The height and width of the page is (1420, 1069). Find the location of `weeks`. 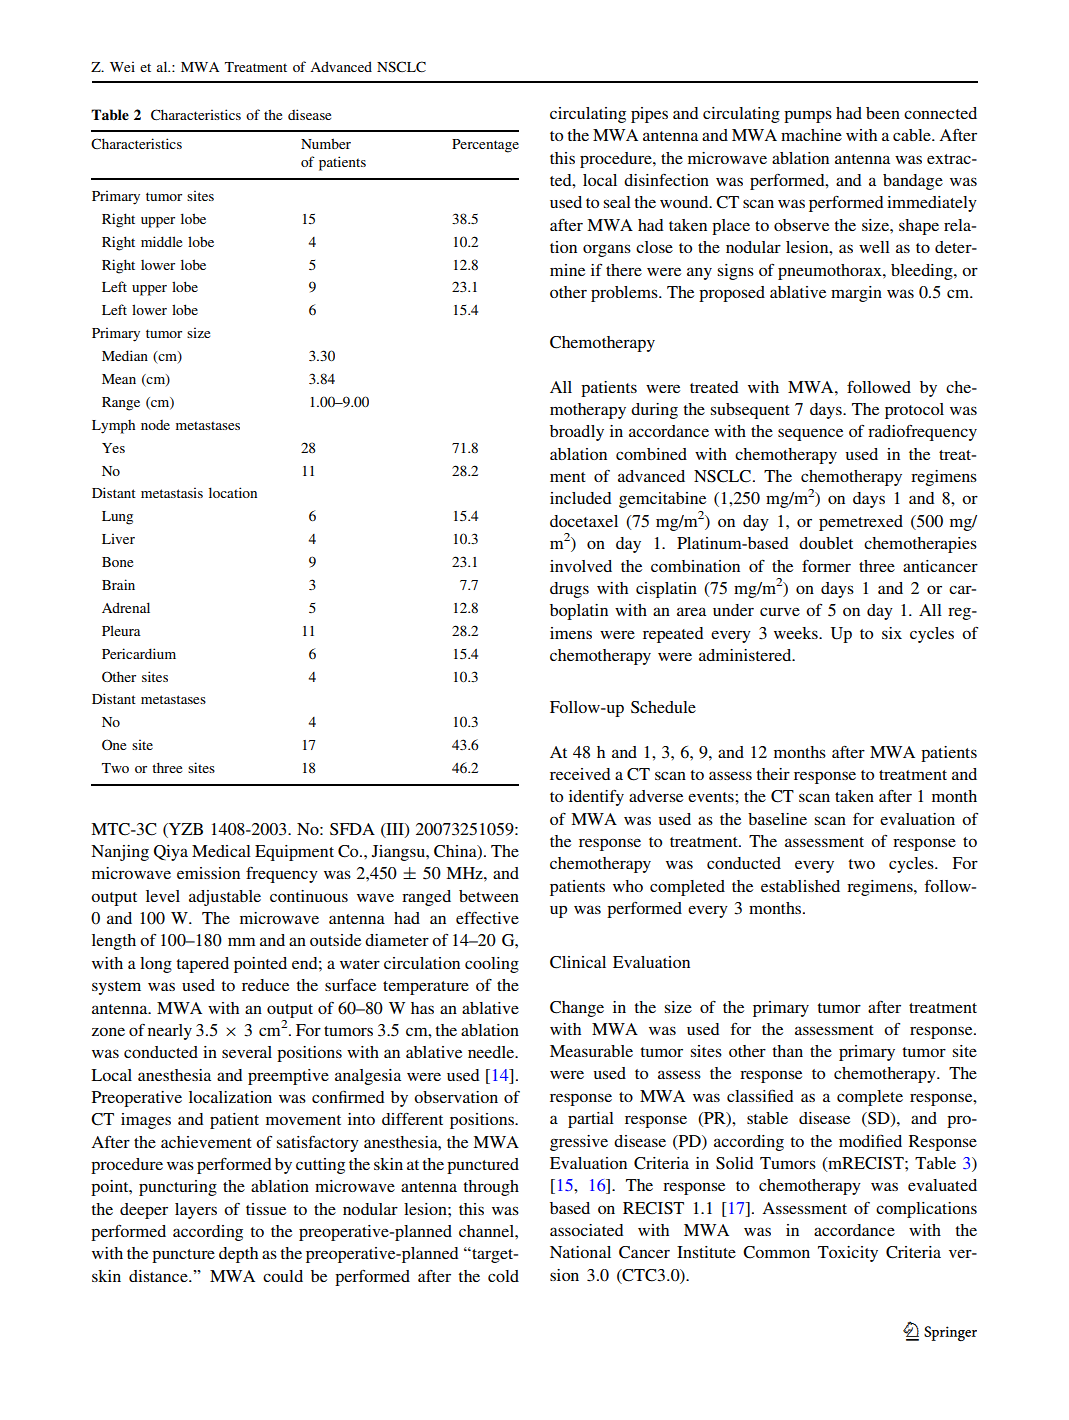

weeks is located at coordinates (797, 633).
